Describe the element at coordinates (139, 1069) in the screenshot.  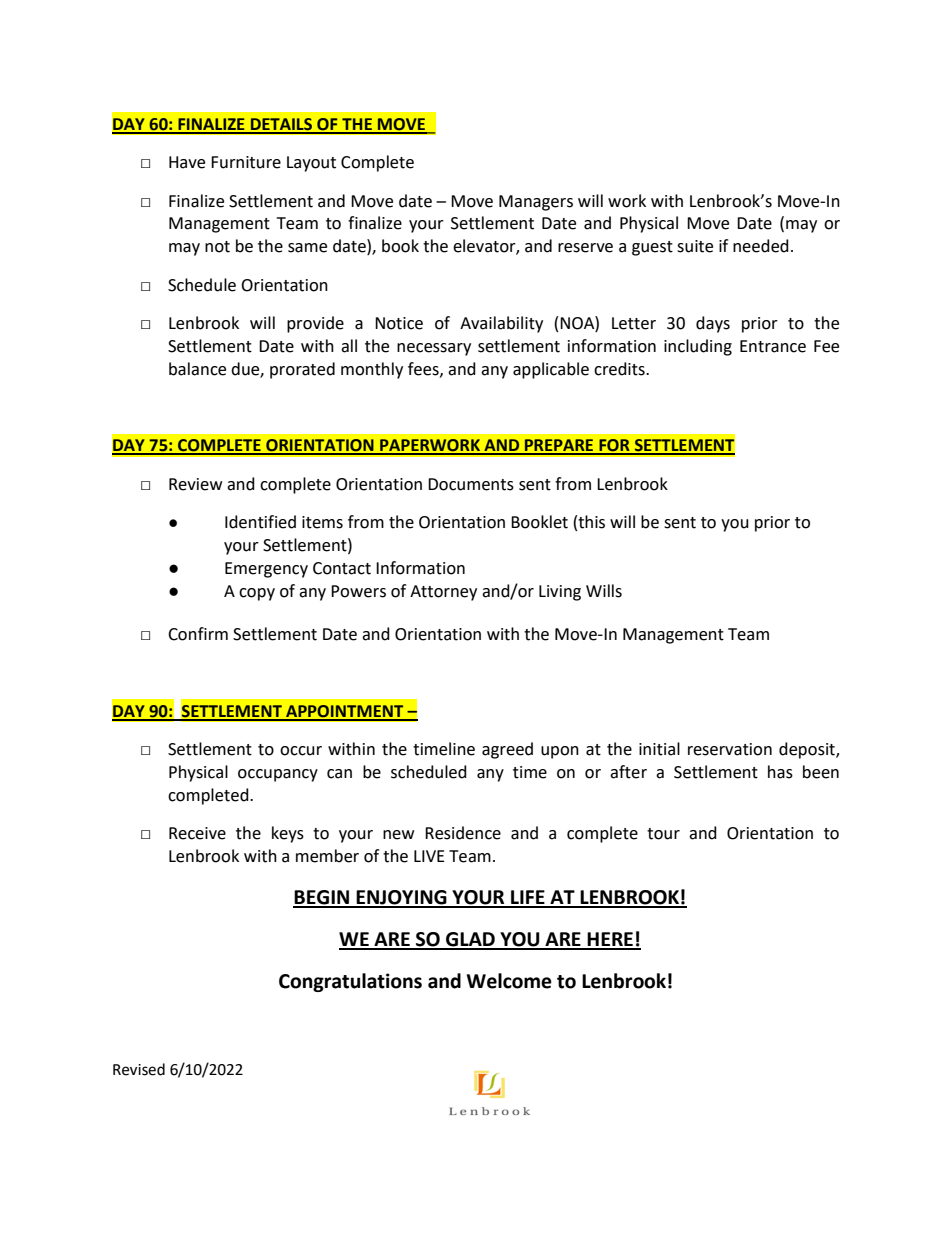
I see `Revised` at that location.
